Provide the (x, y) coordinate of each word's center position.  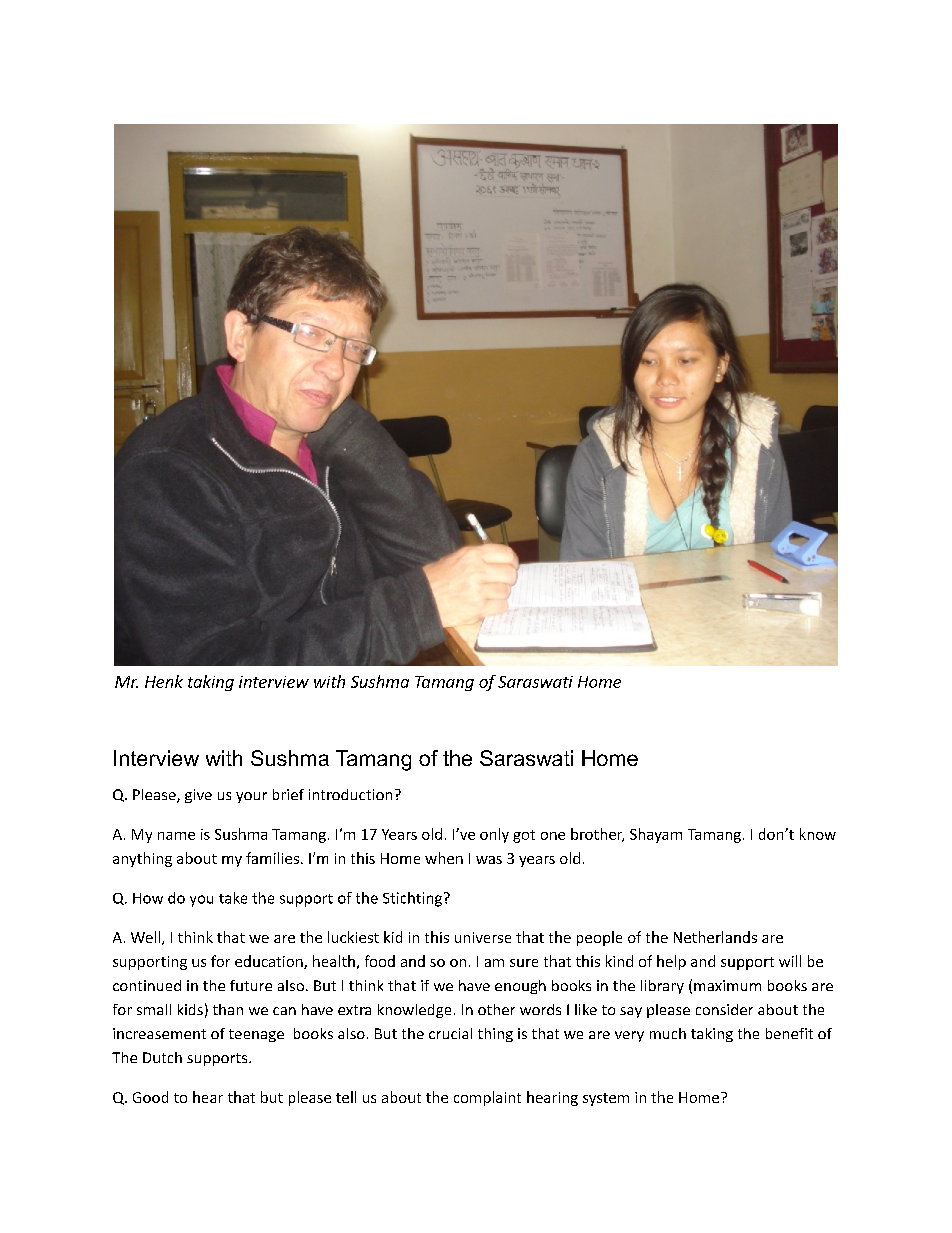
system (606, 1099)
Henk (164, 681)
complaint (487, 1098)
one (553, 836)
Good (150, 1097)
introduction (350, 794)
